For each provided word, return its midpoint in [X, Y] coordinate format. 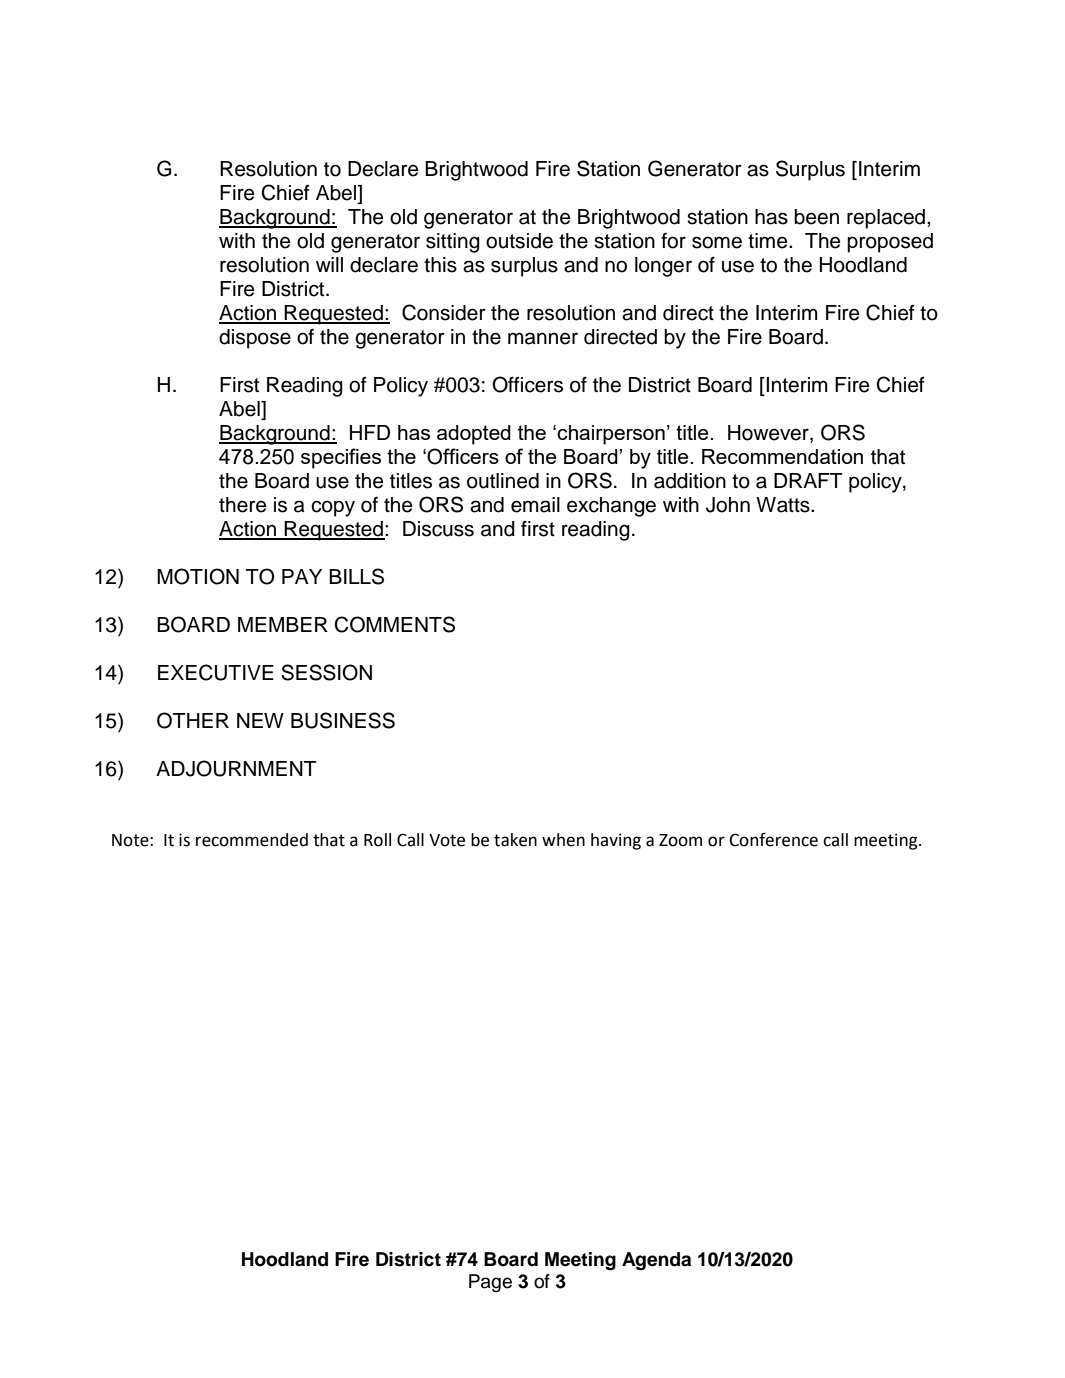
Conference [773, 840]
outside [519, 241]
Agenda [656, 1261]
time [769, 241]
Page [490, 1283]
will [329, 264]
